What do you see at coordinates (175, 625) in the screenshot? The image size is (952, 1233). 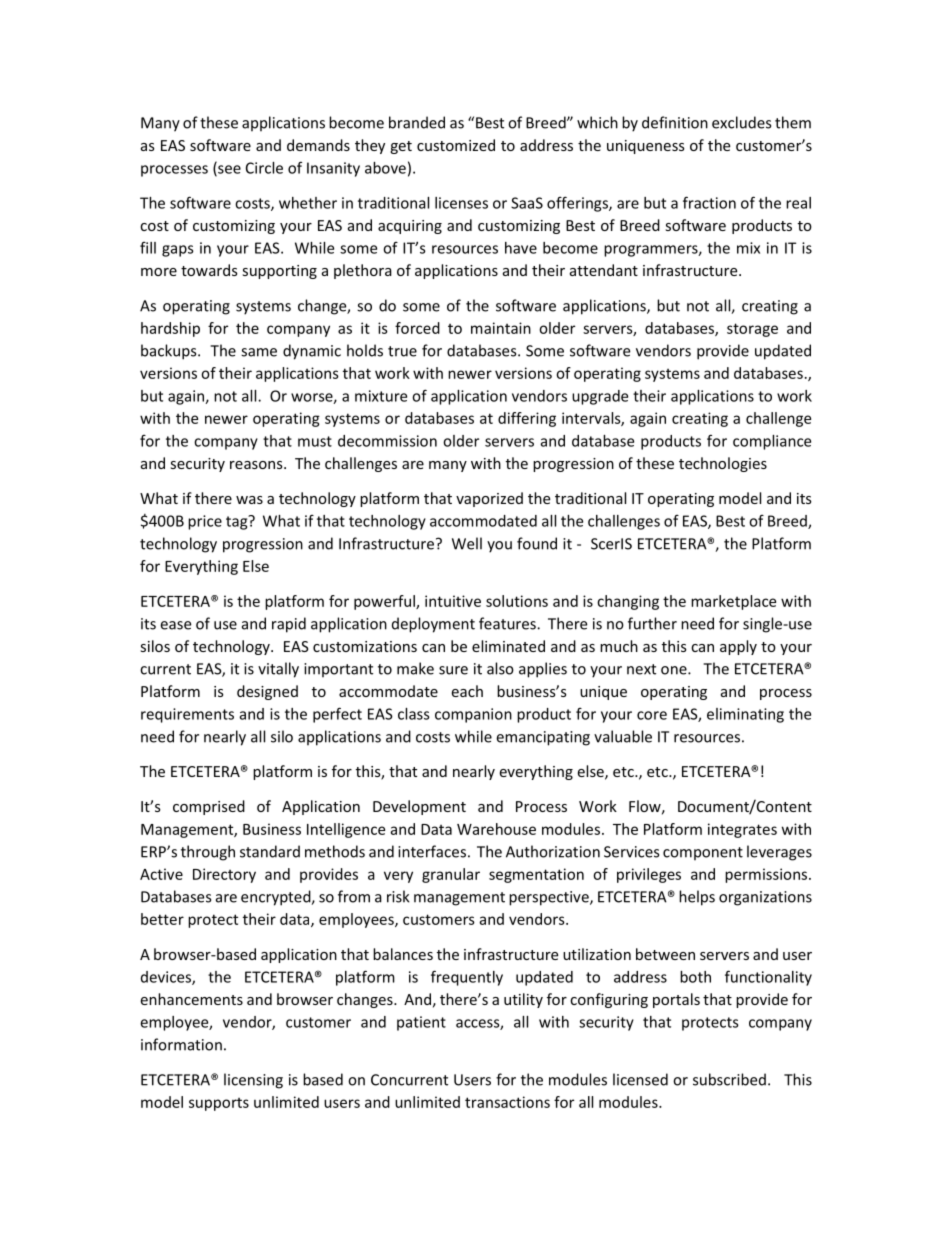 I see `ease` at bounding box center [175, 625].
